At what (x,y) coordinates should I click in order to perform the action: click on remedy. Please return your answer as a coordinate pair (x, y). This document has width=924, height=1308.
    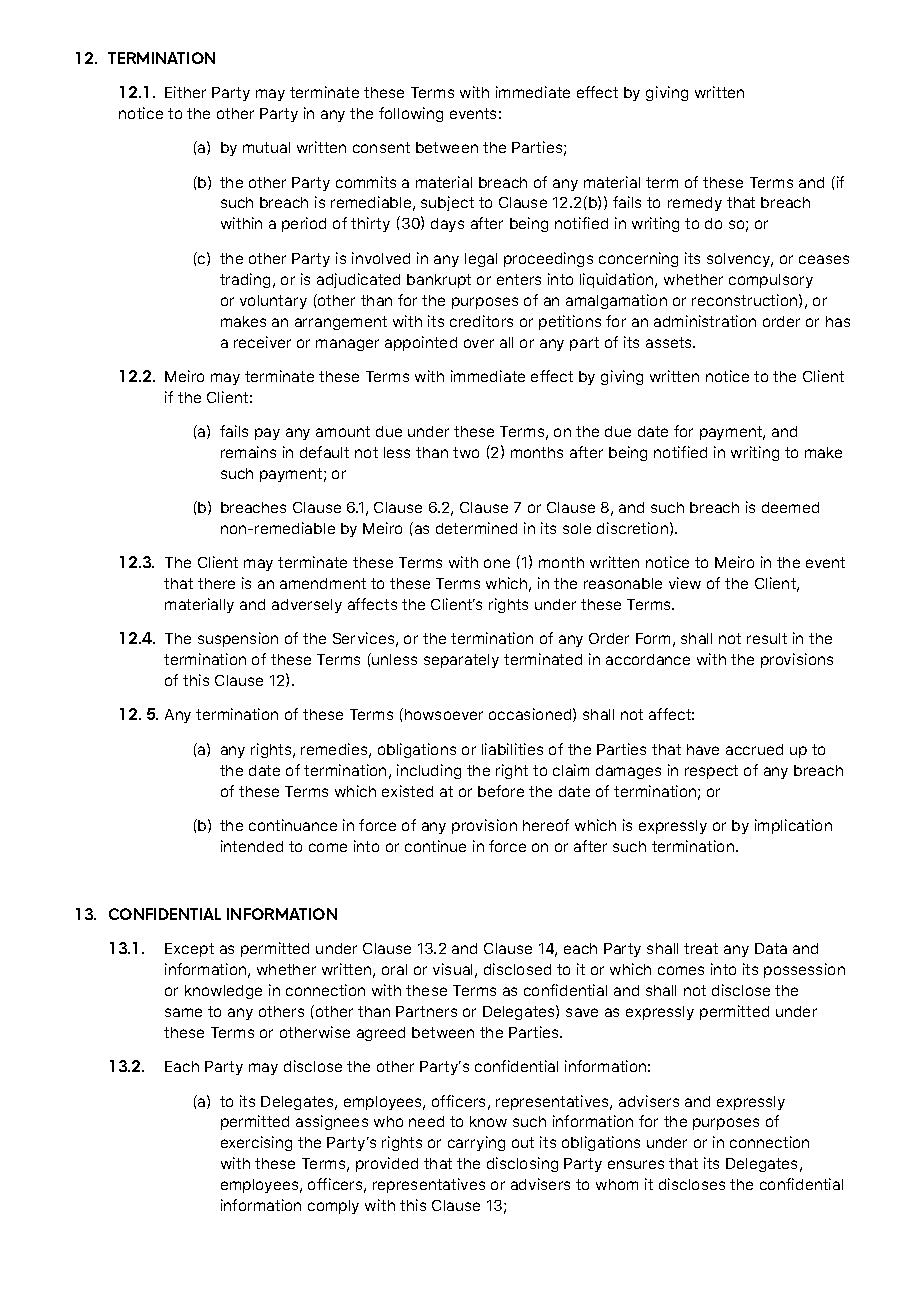
    Looking at the image, I should click on (695, 204).
